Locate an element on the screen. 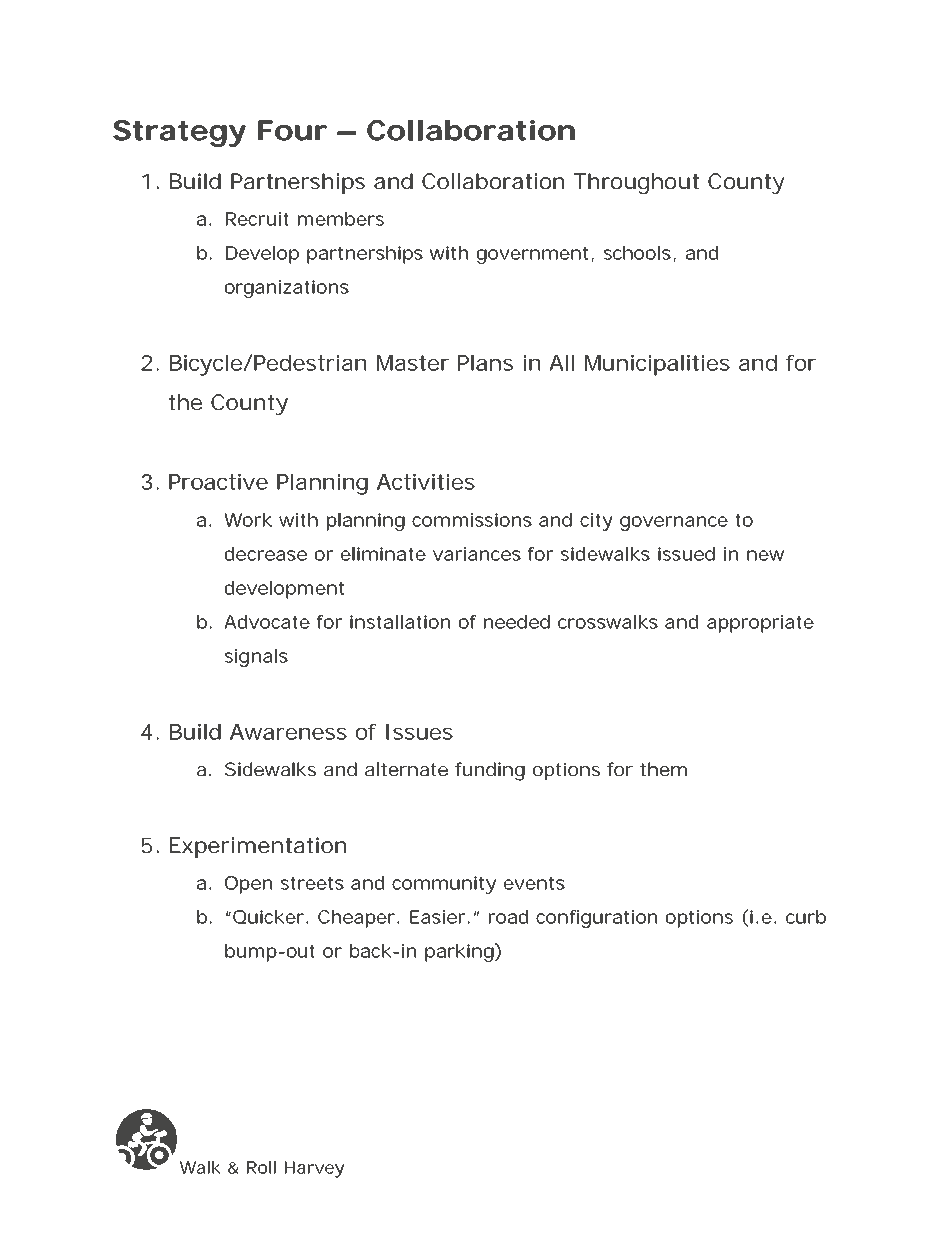 Image resolution: width=952 pixels, height=1233 pixels. Four is located at coordinates (292, 130).
